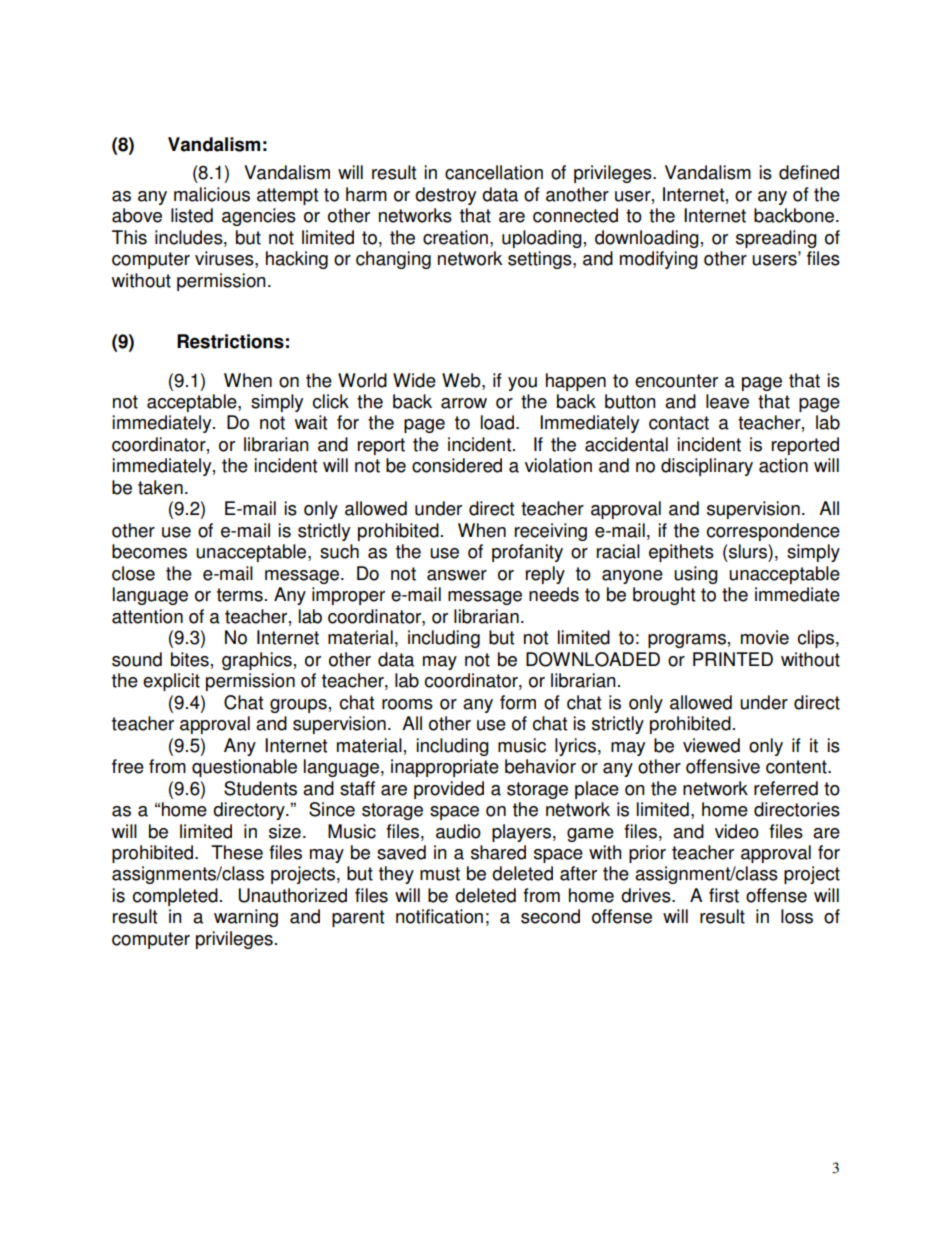  What do you see at coordinates (212, 194) in the page?
I see `malicious` at bounding box center [212, 194].
